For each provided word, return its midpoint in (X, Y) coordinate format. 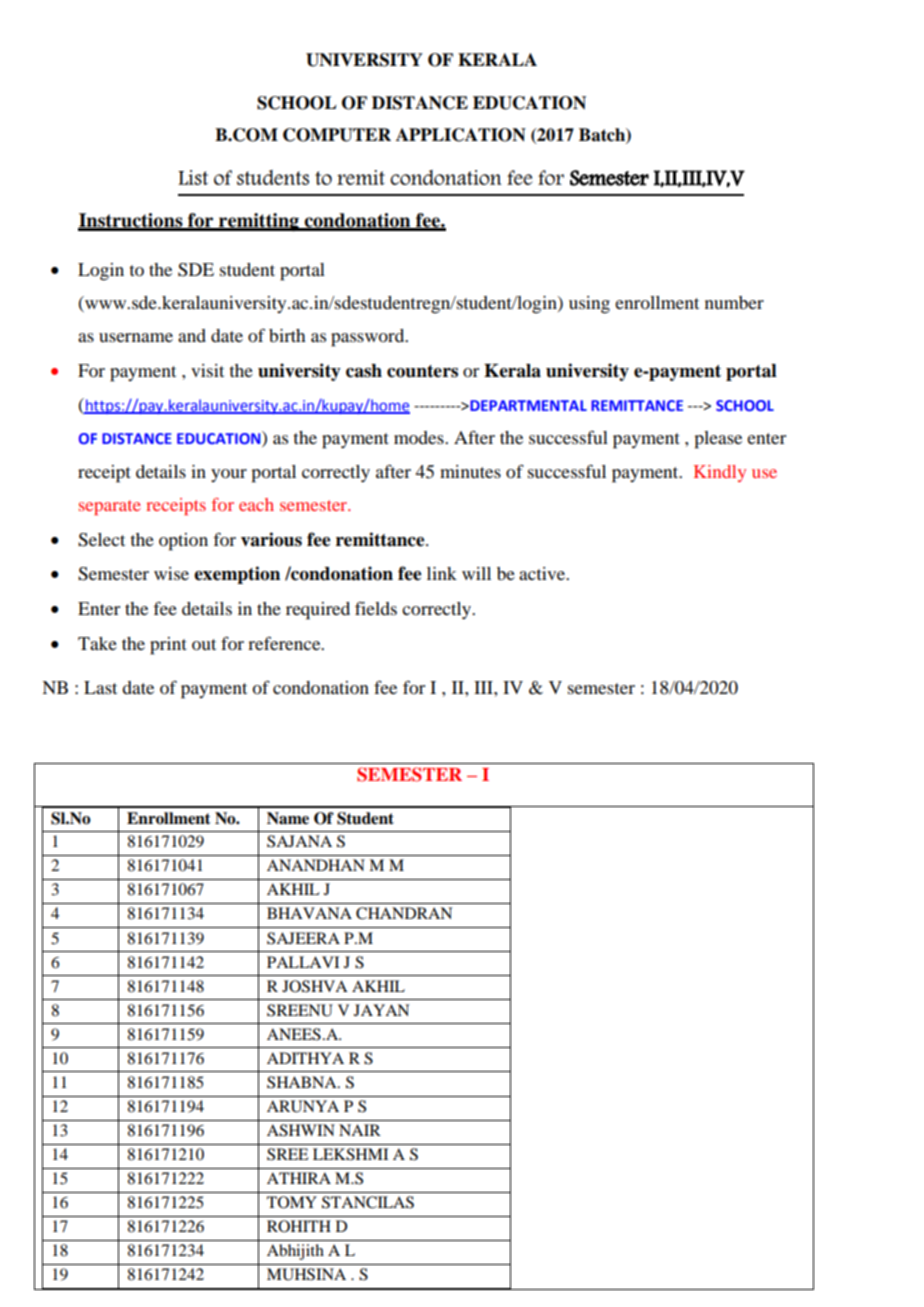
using (589, 305)
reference (285, 643)
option (183, 542)
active (543, 573)
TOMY (292, 1202)
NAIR (360, 1130)
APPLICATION (461, 135)
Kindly (720, 473)
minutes (470, 471)
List (193, 177)
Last (100, 687)
